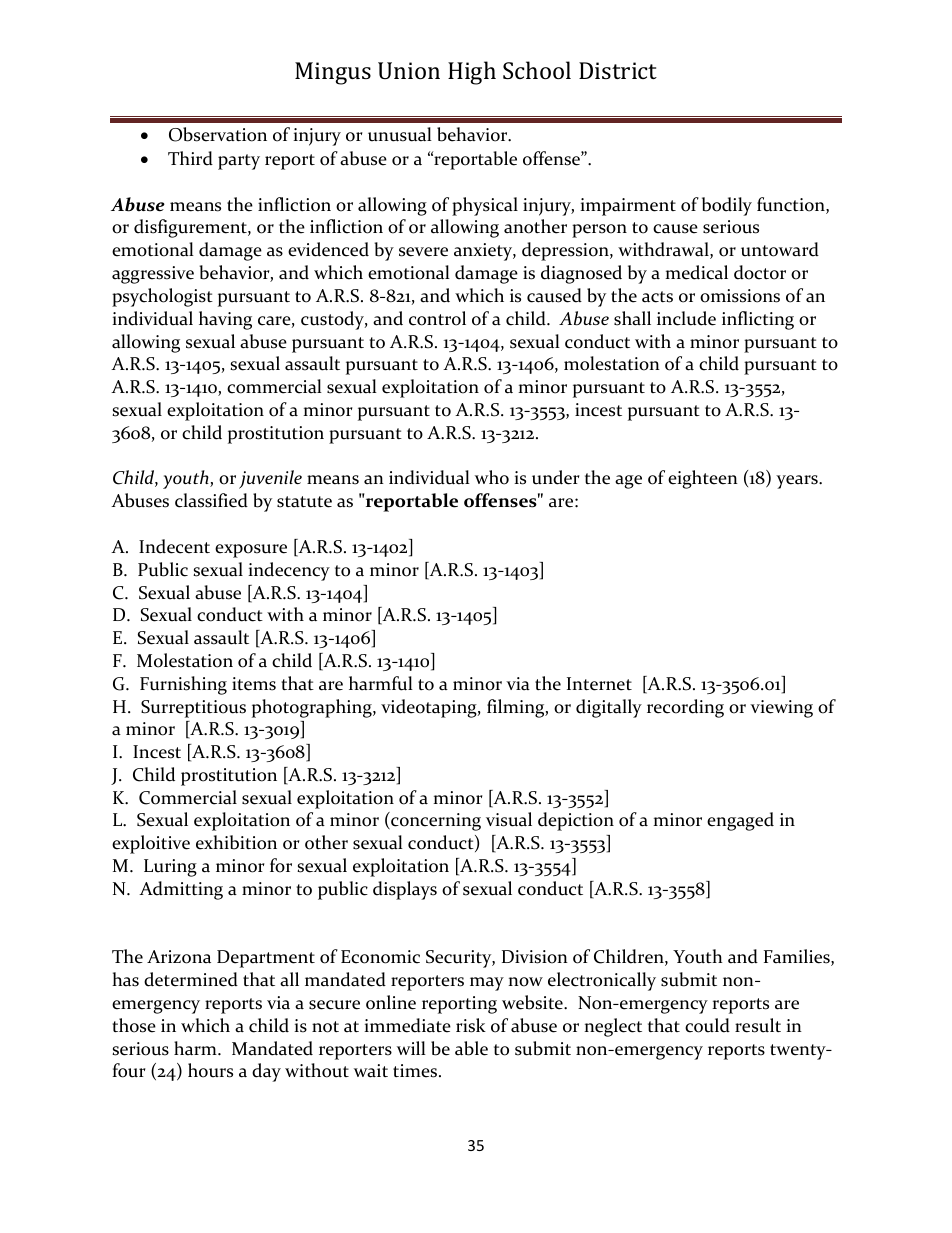 The image size is (952, 1233). I want to click on juvenile, so click(270, 479).
